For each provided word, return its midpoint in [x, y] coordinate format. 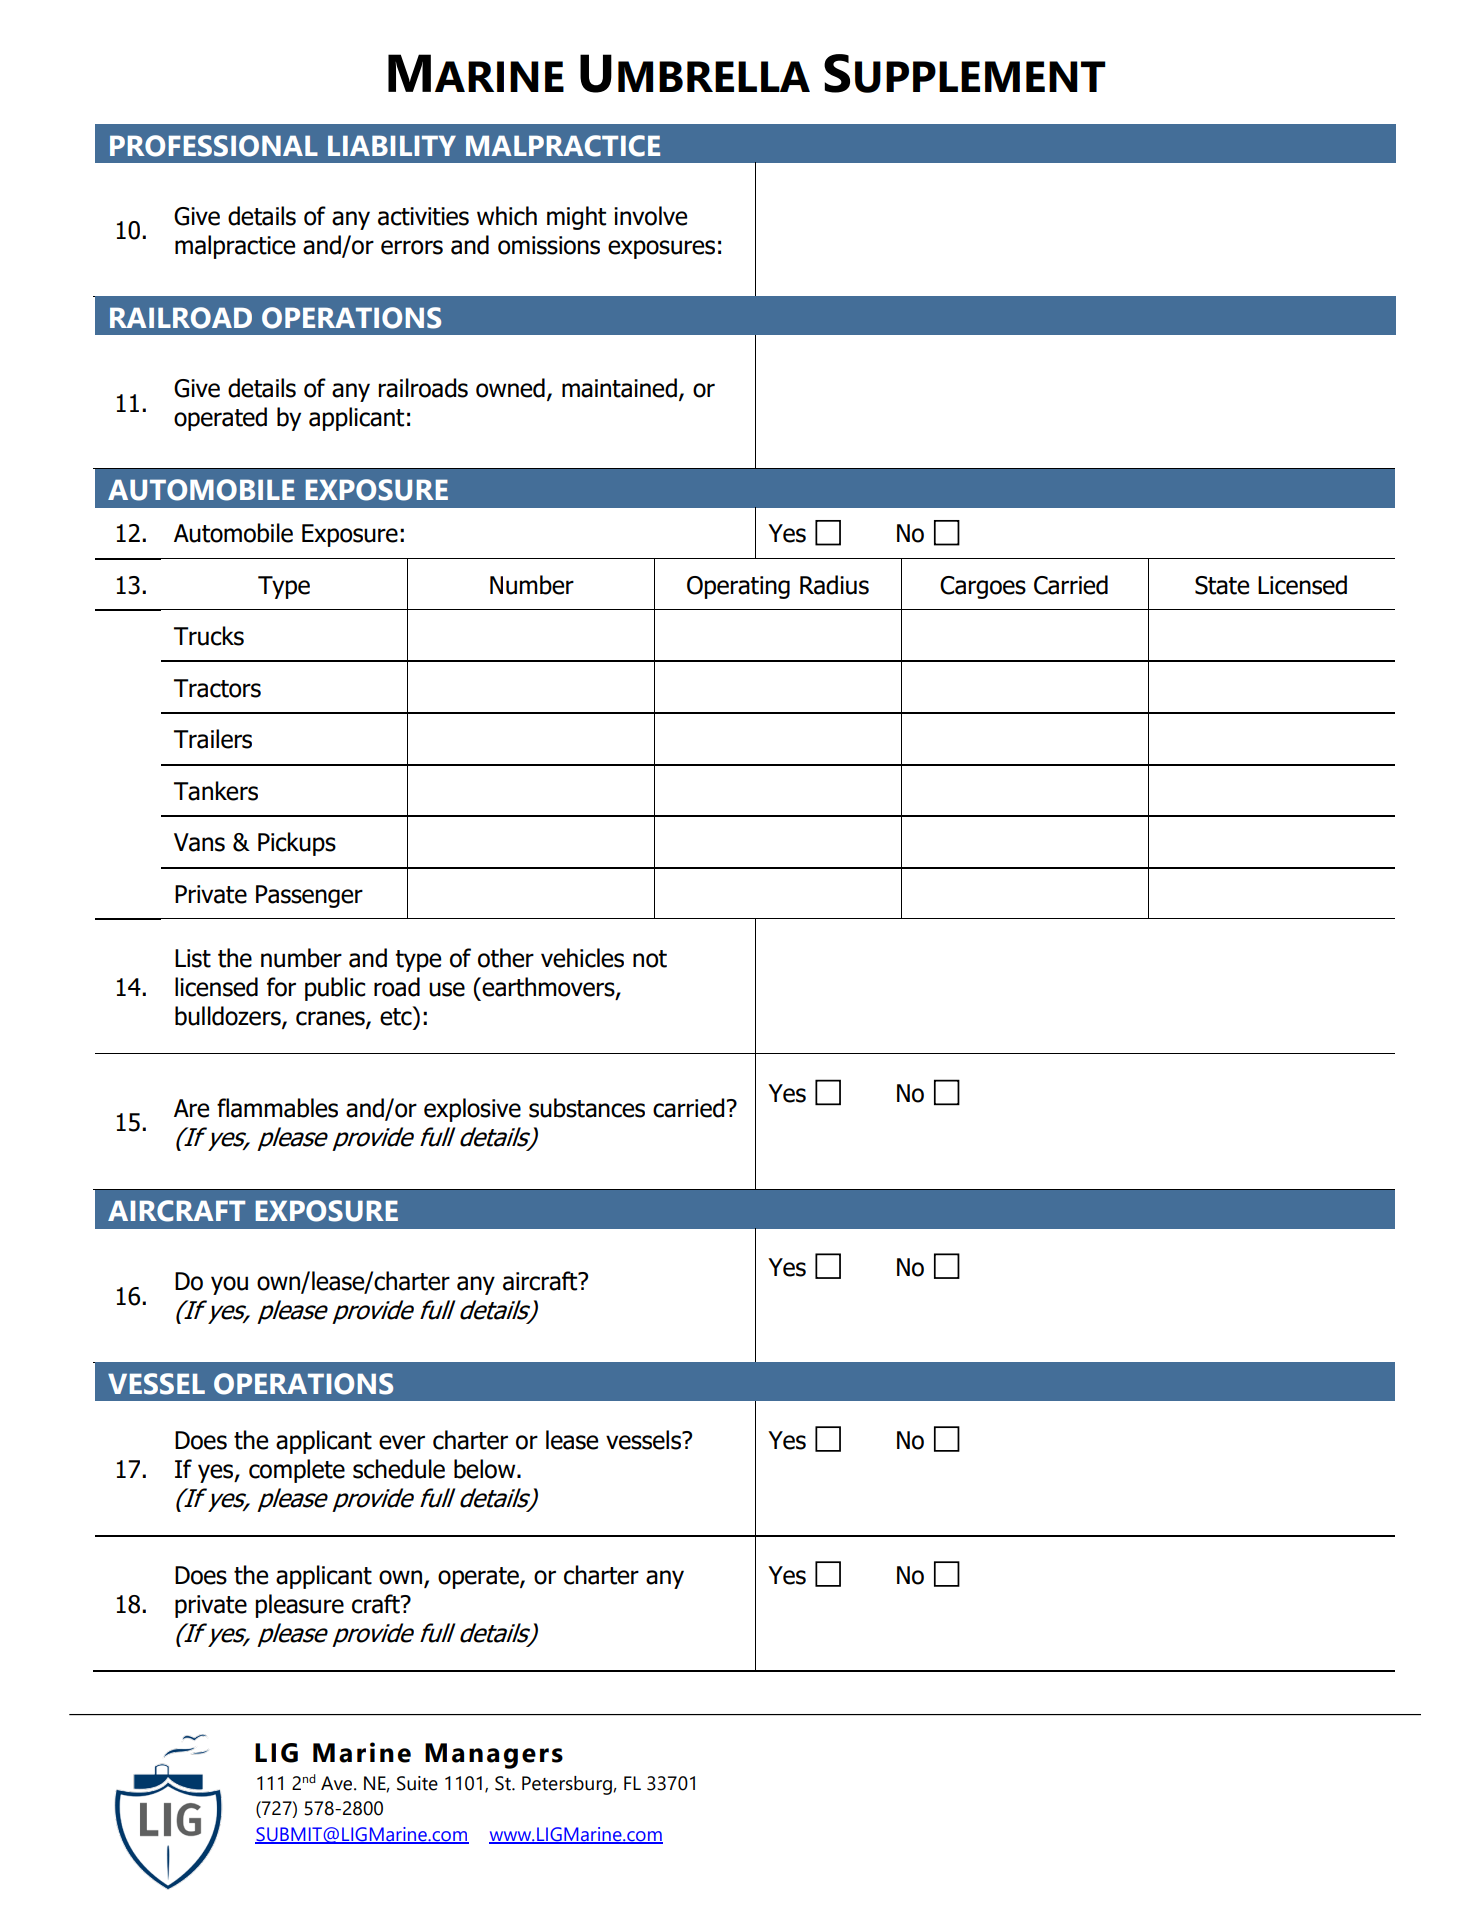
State [1222, 585]
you [229, 1285]
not [650, 959]
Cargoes [983, 587]
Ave [338, 1783]
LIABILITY [392, 145]
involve [650, 216]
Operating [738, 587]
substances [587, 1108]
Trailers [213, 739]
